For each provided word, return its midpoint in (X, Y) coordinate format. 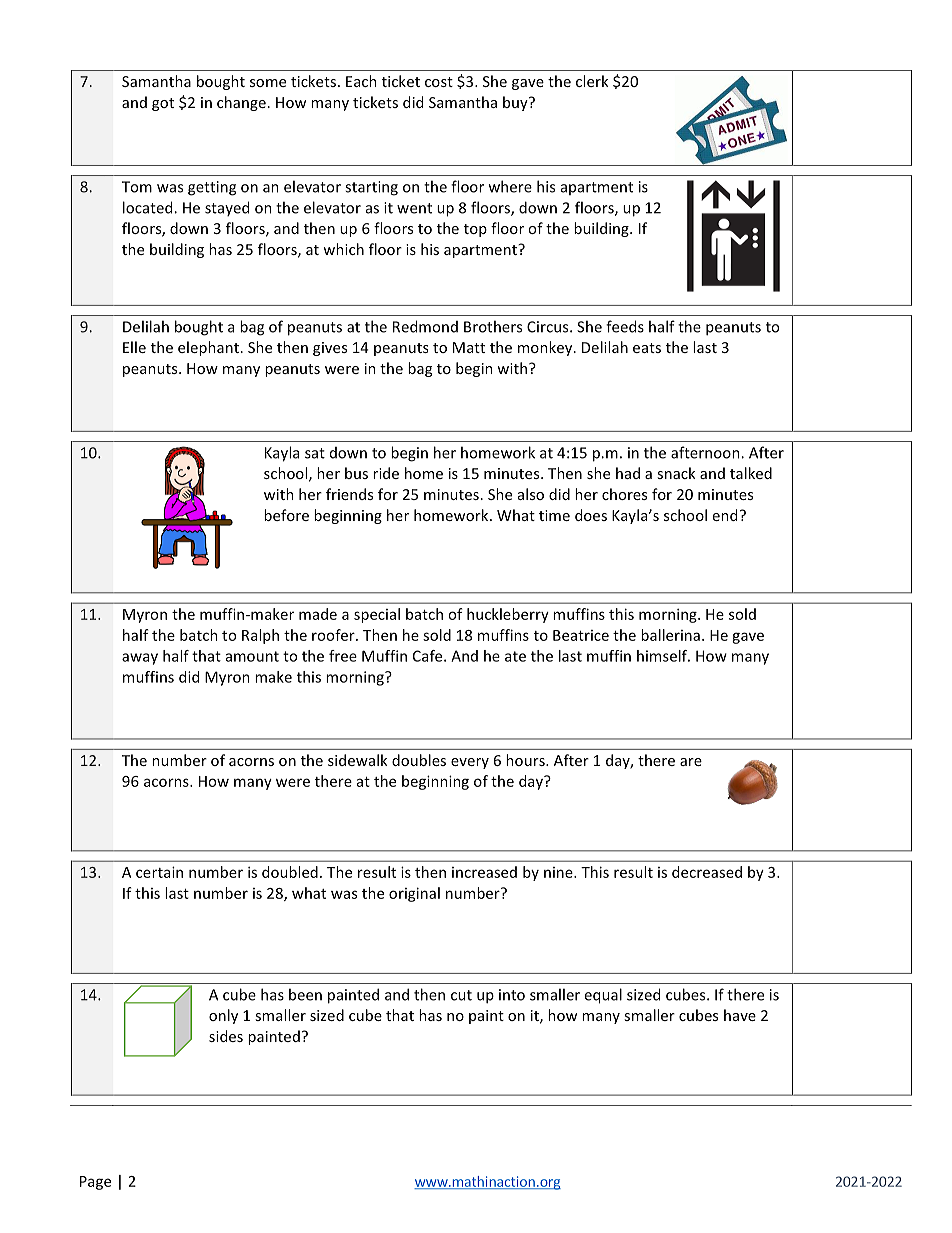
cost (439, 82)
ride (386, 473)
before (286, 515)
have (740, 1015)
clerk (592, 81)
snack (676, 473)
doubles (419, 760)
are (691, 762)
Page (95, 1183)
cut (461, 995)
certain (159, 872)
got (163, 104)
